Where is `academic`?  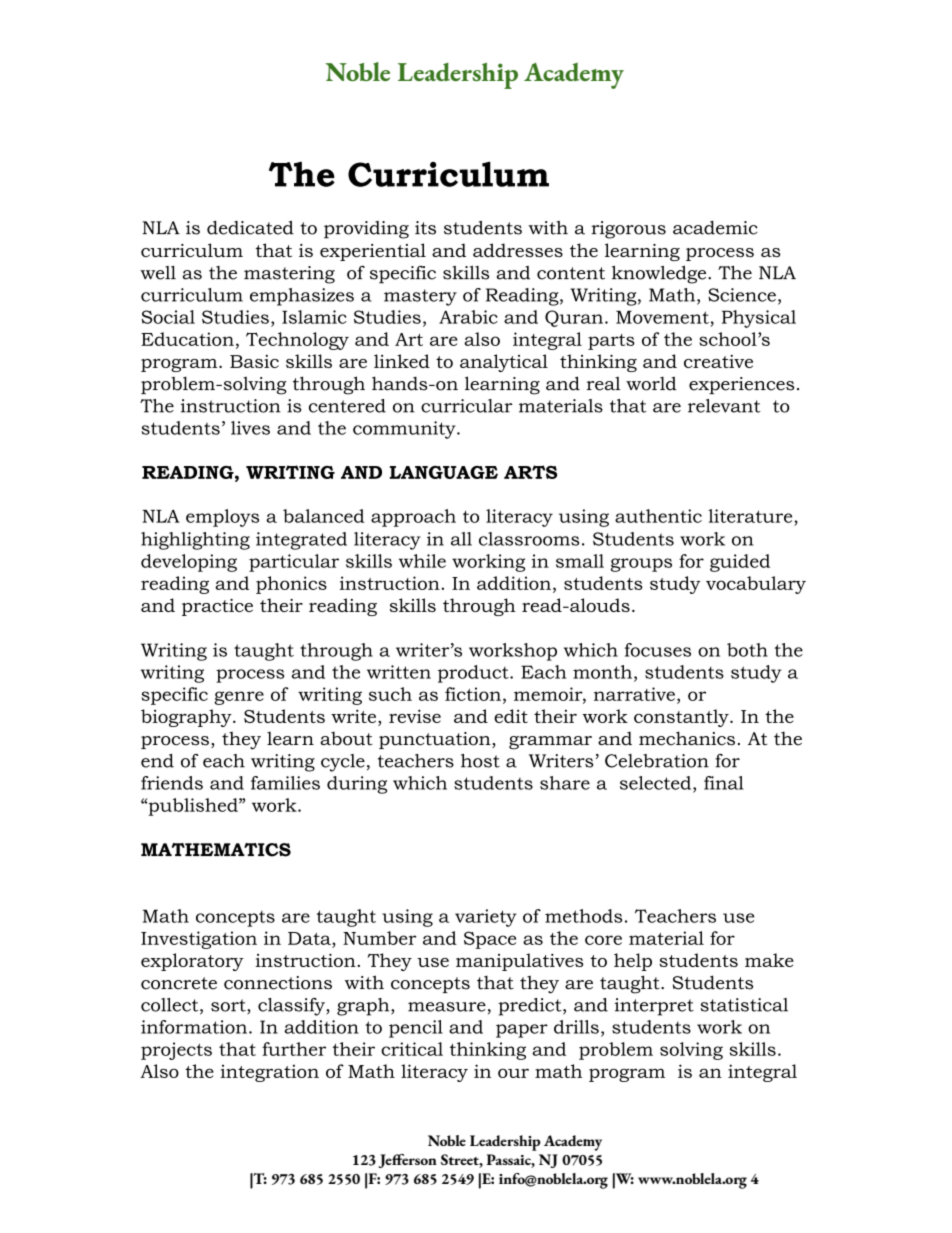
academic is located at coordinates (715, 228).
